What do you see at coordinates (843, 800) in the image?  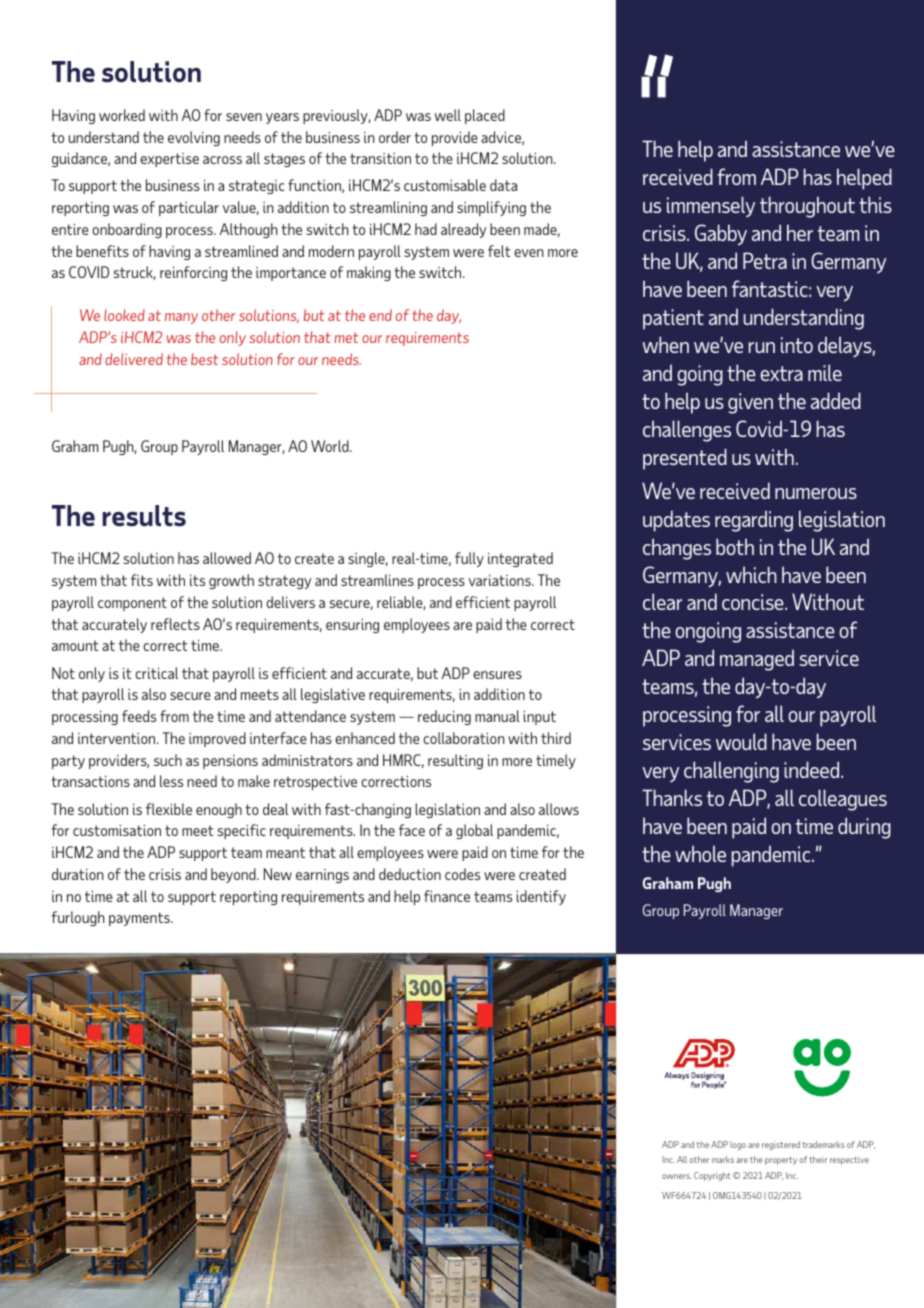 I see `colleagues` at bounding box center [843, 800].
